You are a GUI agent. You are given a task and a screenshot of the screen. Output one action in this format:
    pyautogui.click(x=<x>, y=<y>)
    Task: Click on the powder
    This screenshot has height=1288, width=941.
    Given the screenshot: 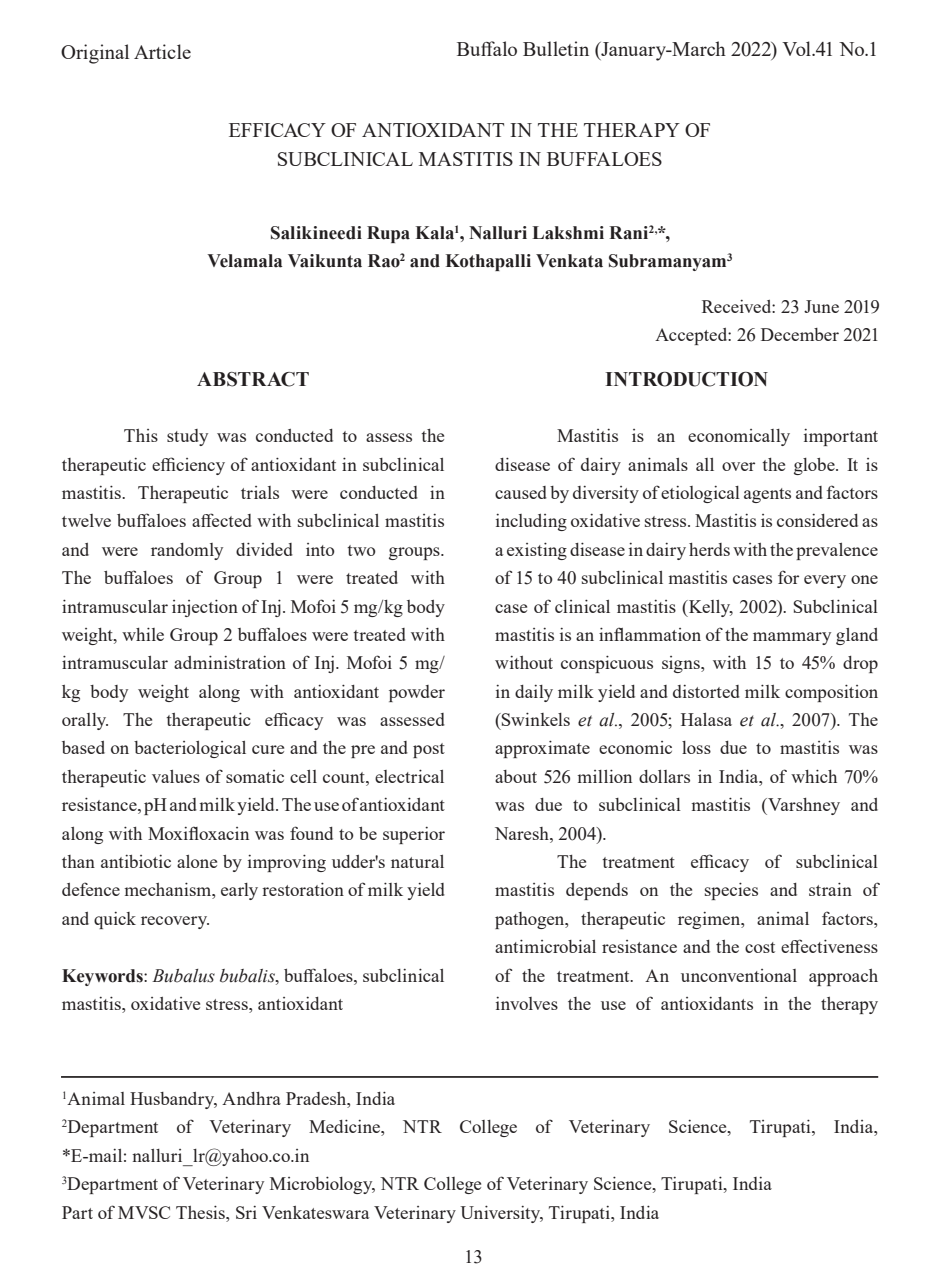 What is the action you would take?
    pyautogui.click(x=417, y=693)
